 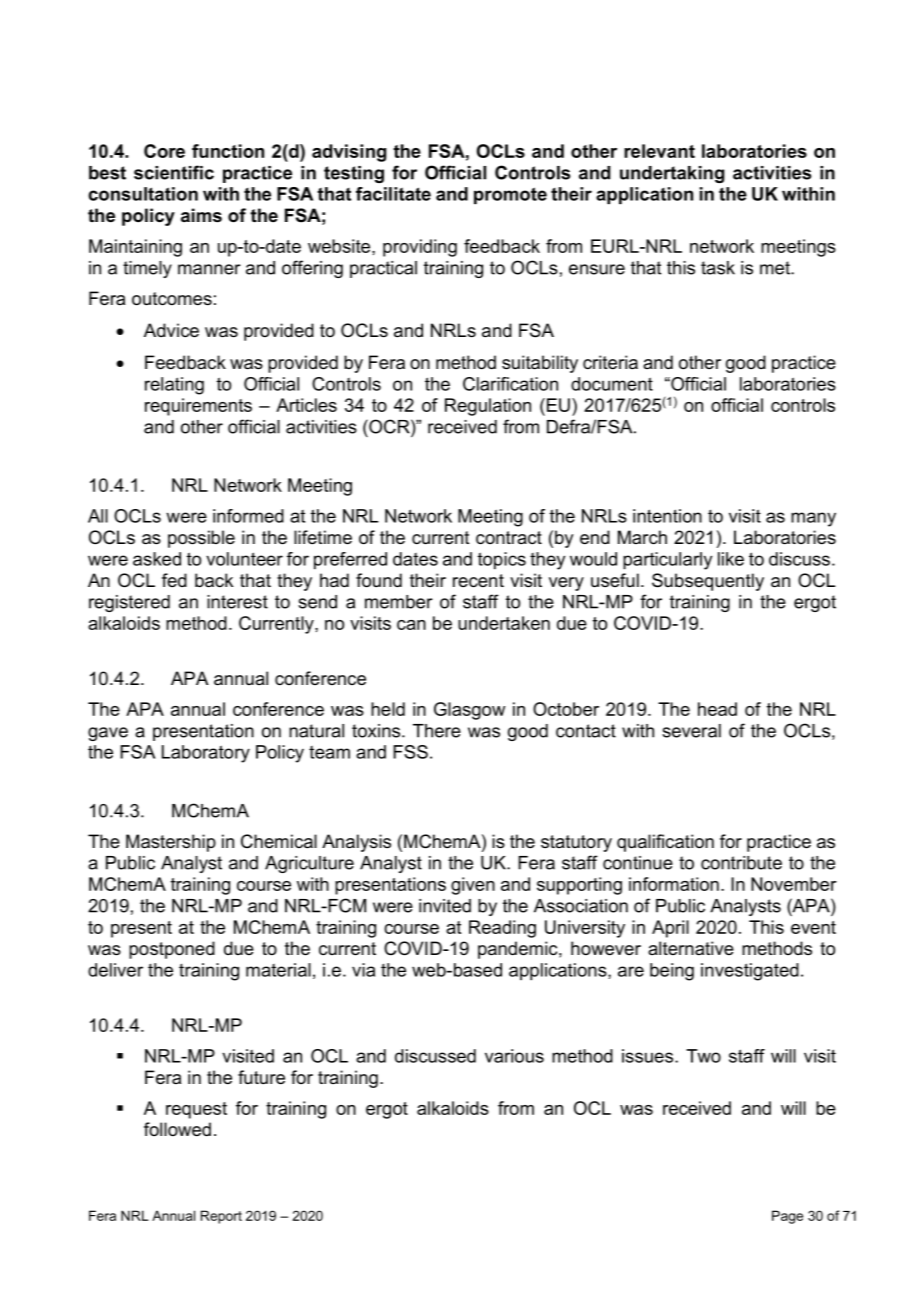 I want to click on scientific, so click(x=174, y=172).
